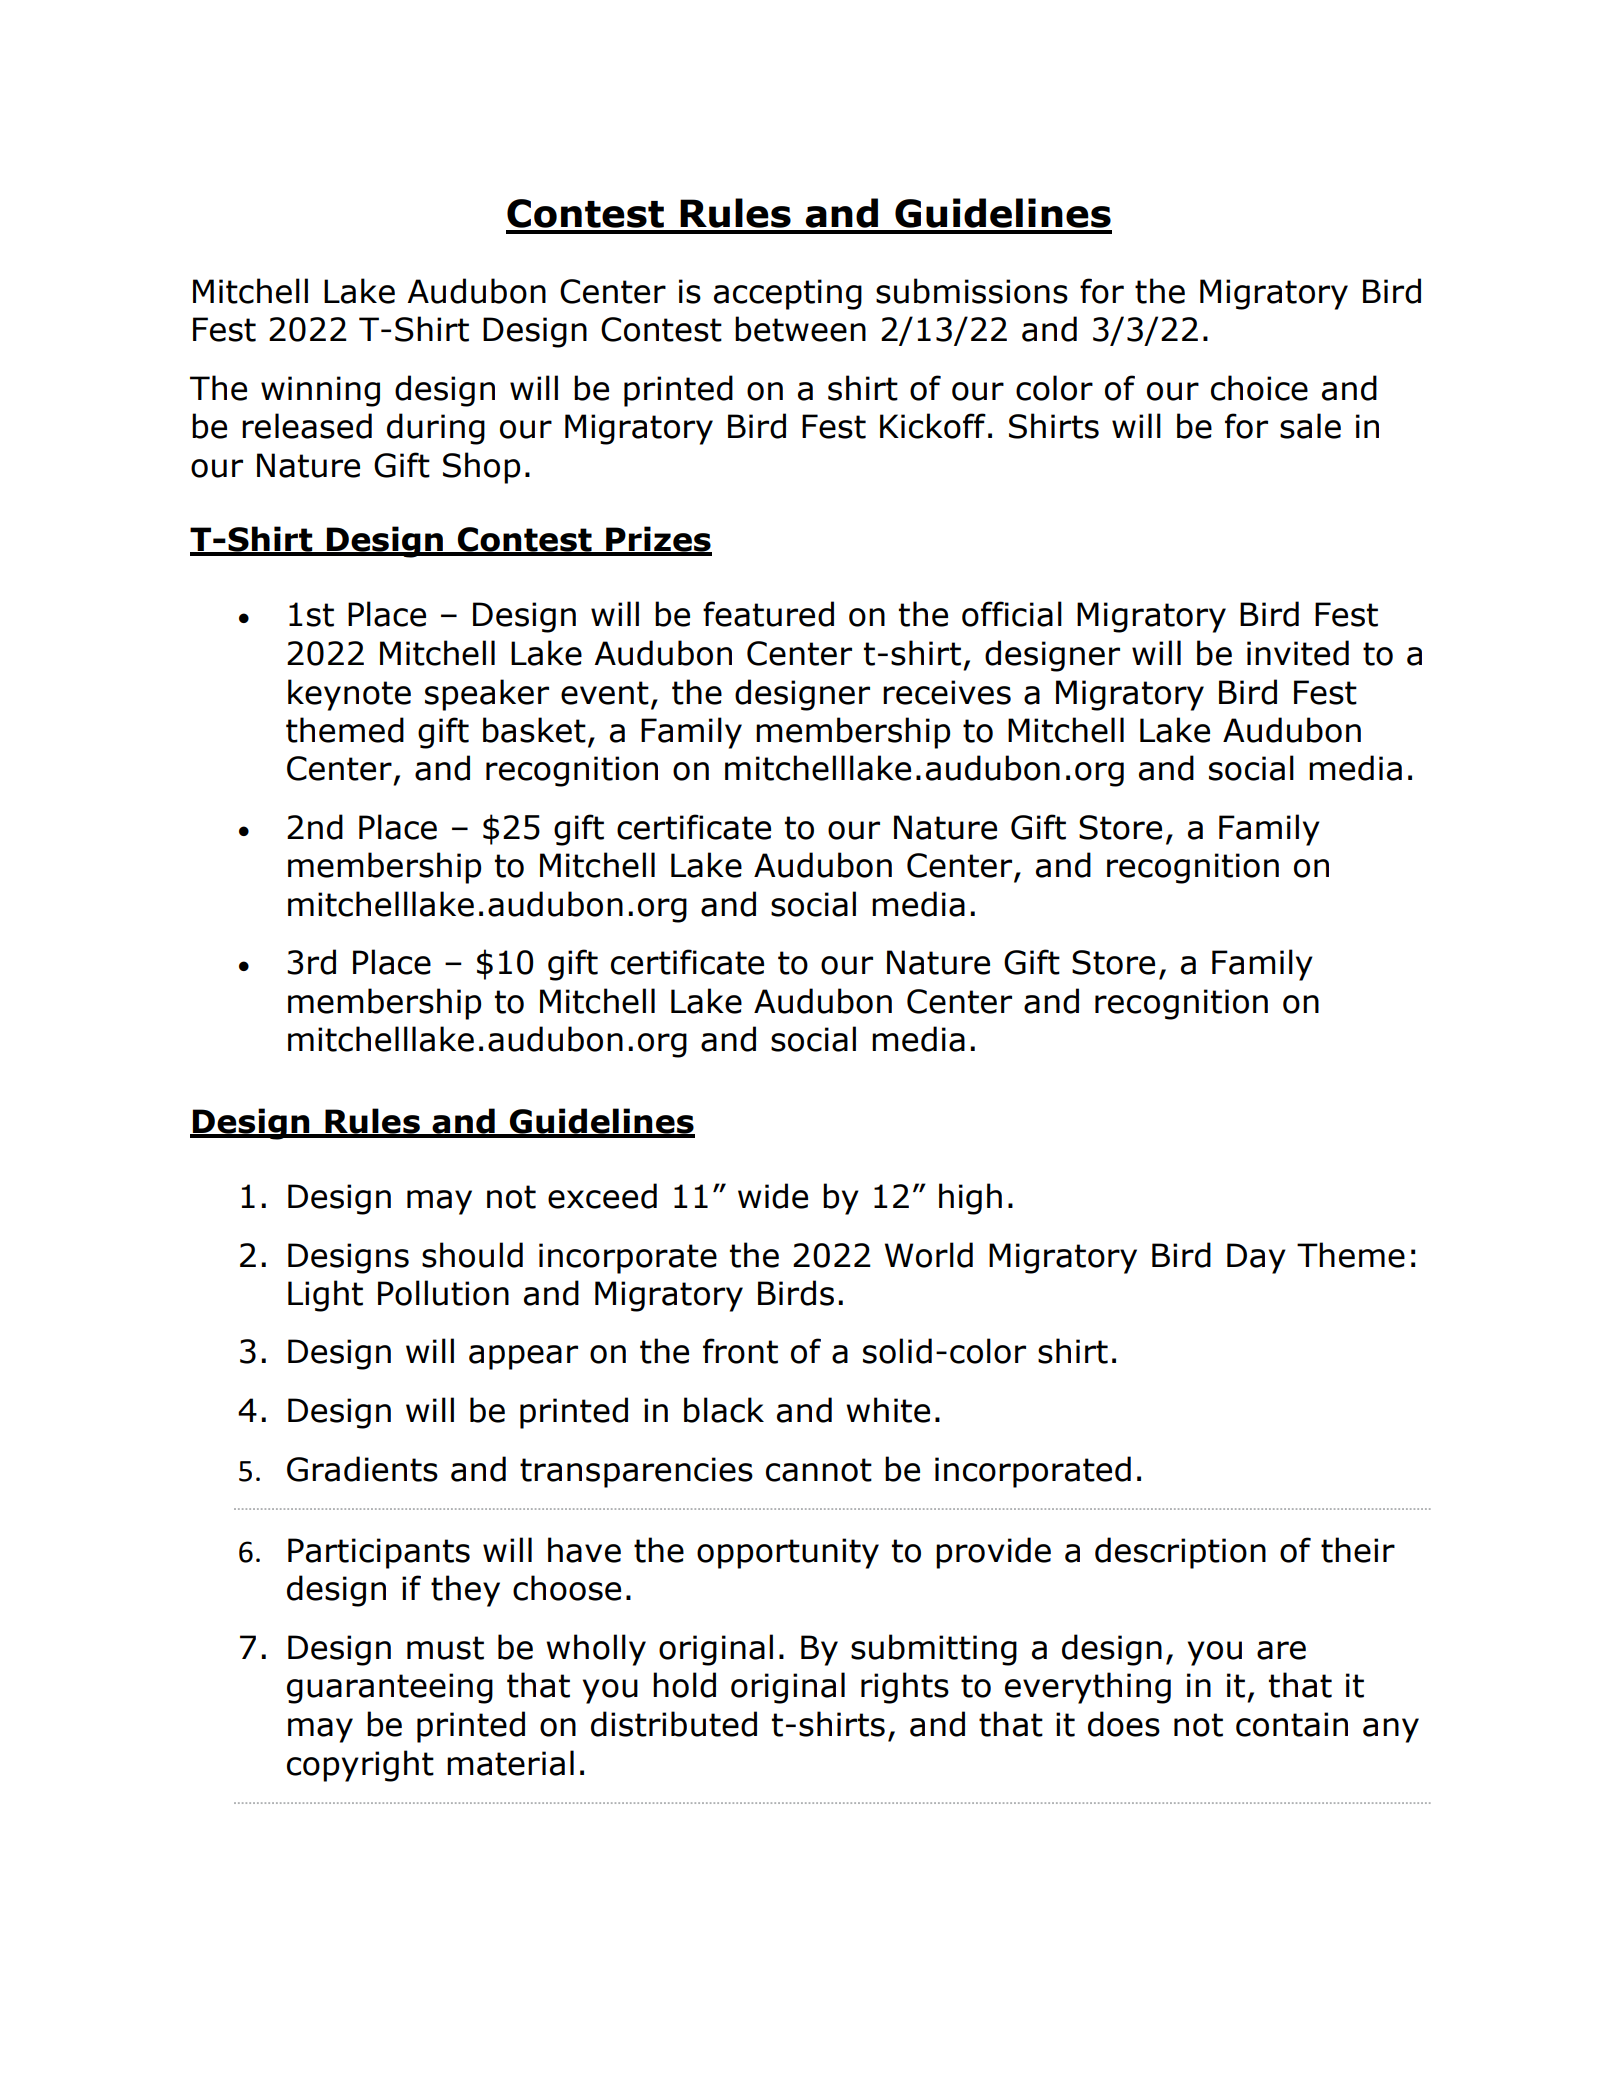 This page has height=2093, width=1617. Describe the element at coordinates (1298, 653) in the page. I see `invited` at that location.
